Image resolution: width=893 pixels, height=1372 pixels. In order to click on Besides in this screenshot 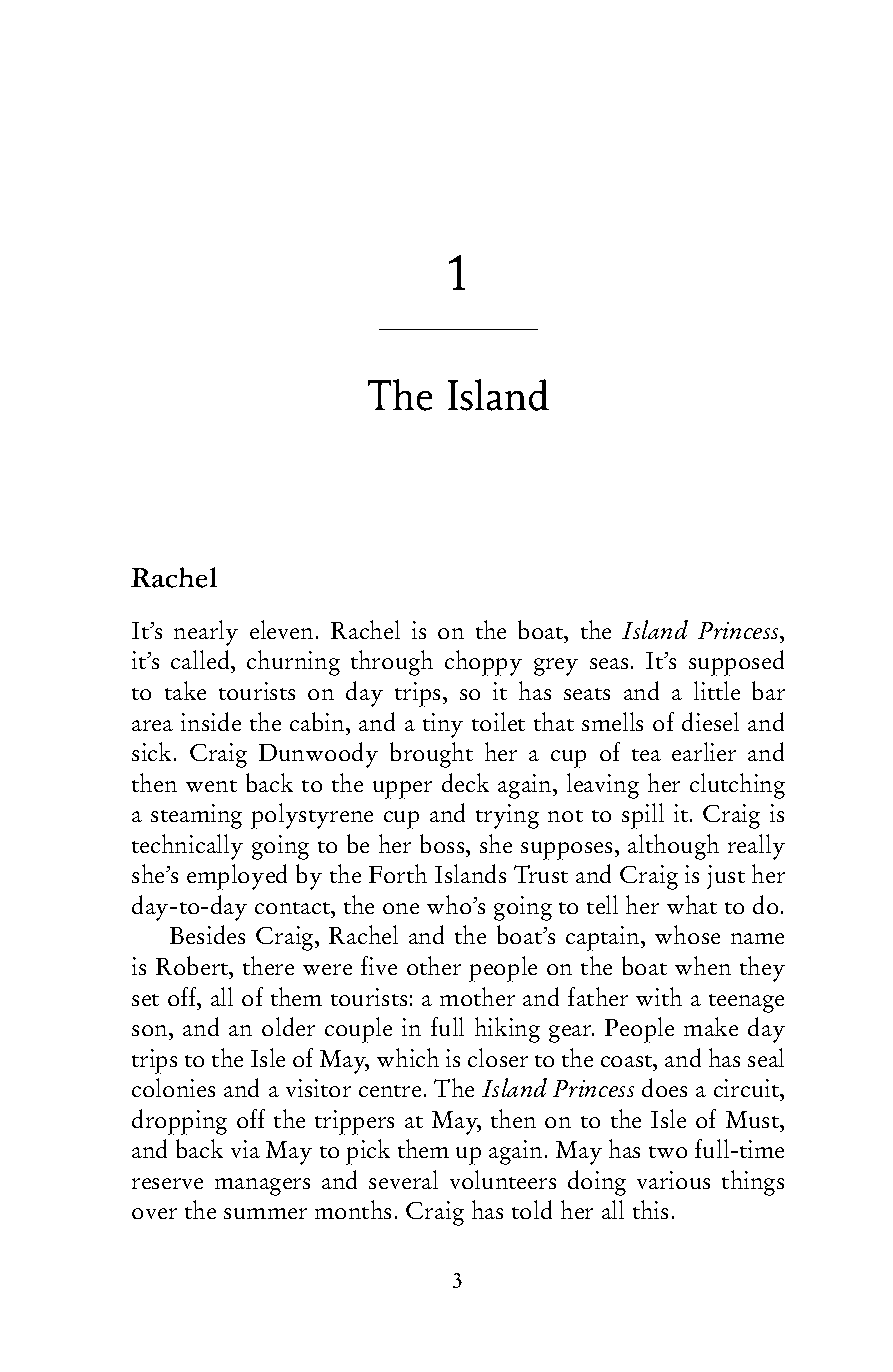, I will do `click(207, 934)`.
